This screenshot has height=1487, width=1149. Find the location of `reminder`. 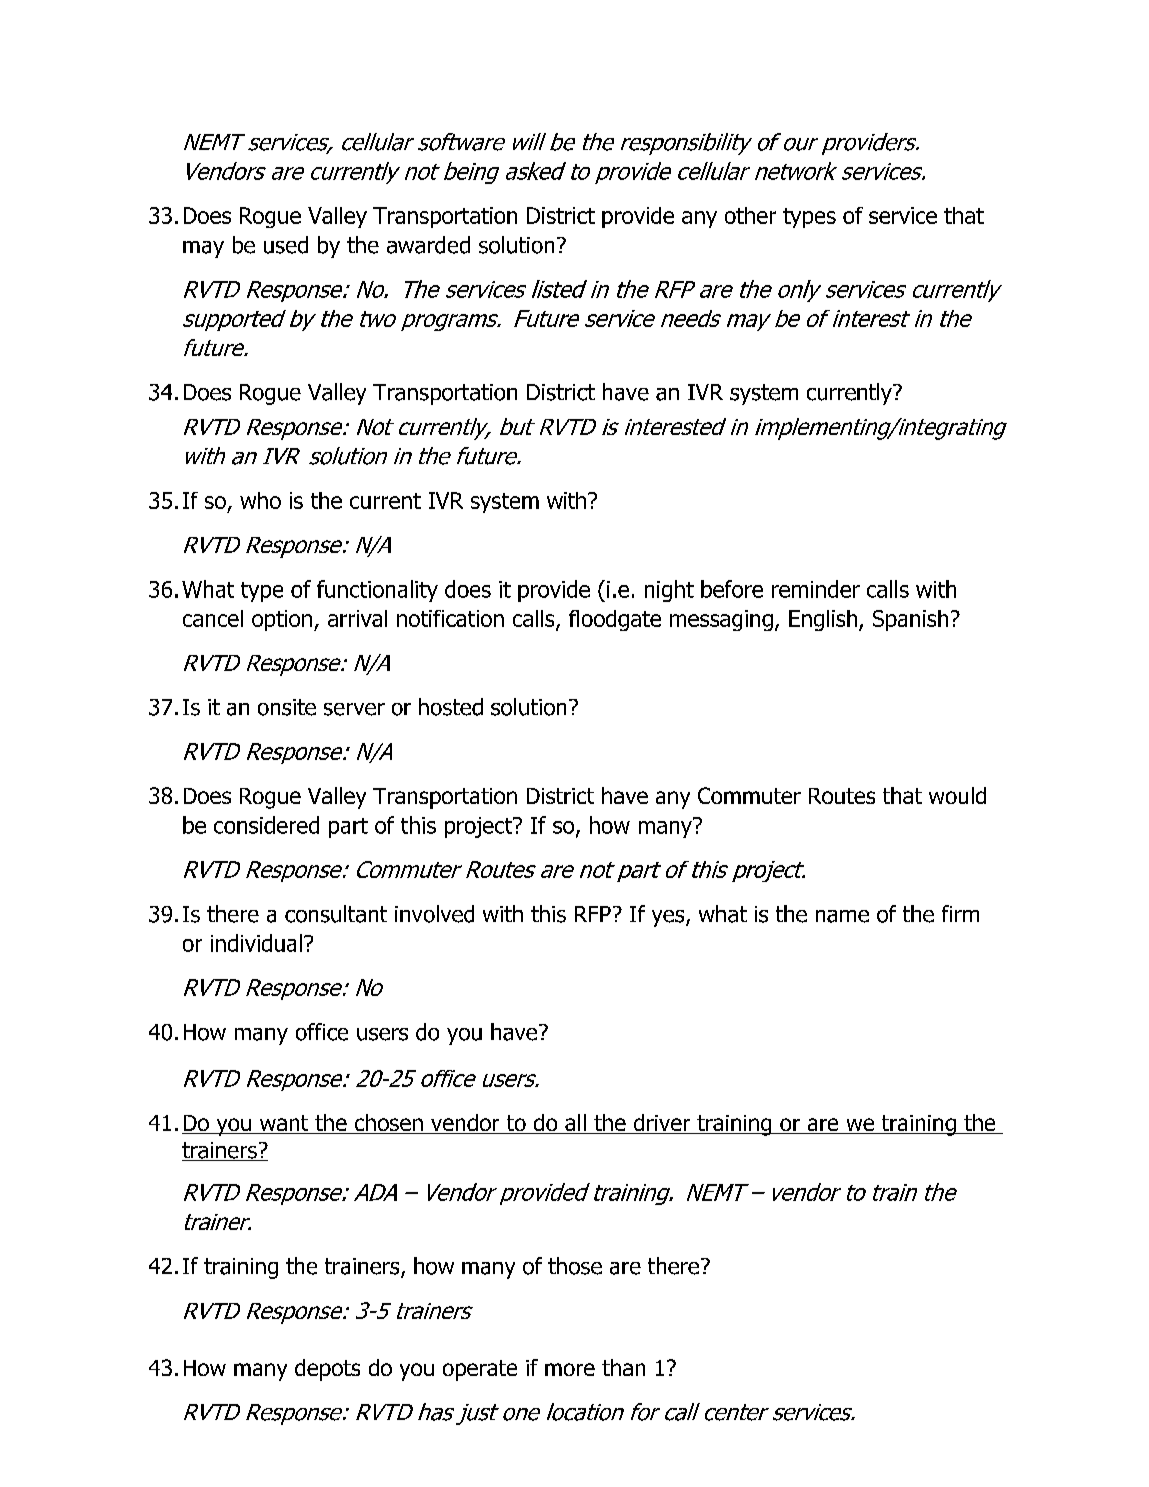

reminder is located at coordinates (816, 589).
